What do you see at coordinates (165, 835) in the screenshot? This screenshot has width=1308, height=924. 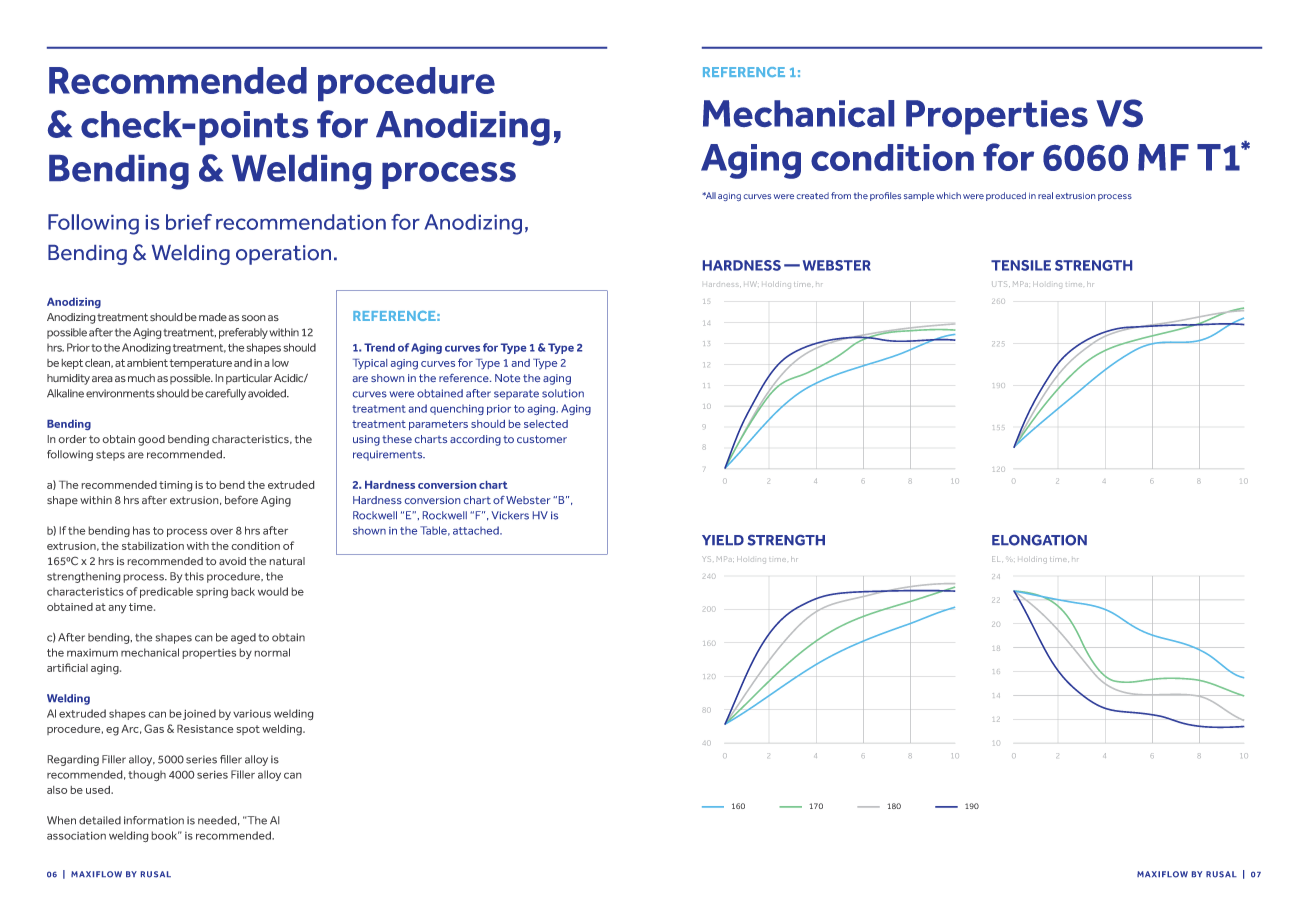 I see `book` at bounding box center [165, 835].
